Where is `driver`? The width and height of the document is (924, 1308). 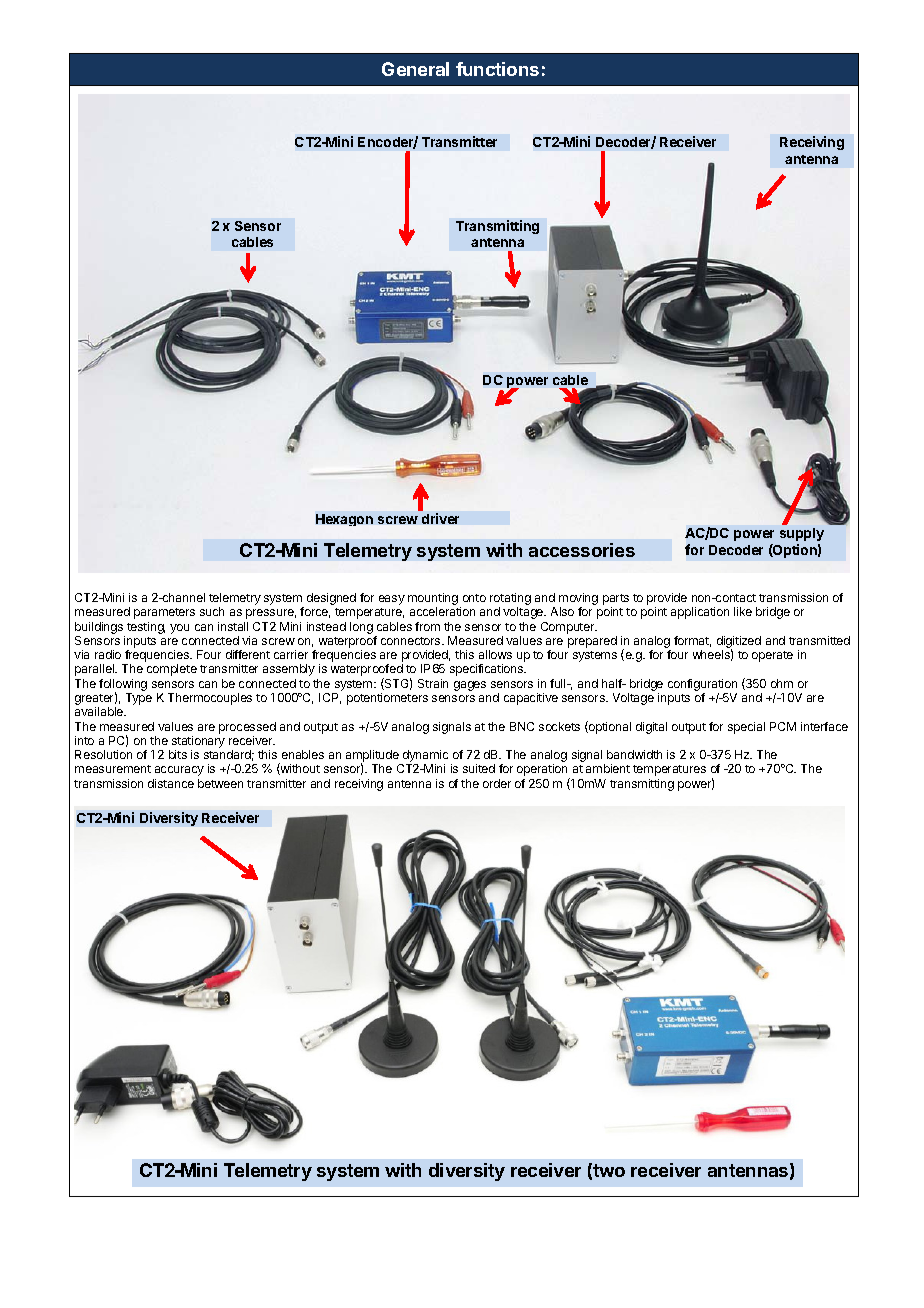
driver is located at coordinates (440, 518).
